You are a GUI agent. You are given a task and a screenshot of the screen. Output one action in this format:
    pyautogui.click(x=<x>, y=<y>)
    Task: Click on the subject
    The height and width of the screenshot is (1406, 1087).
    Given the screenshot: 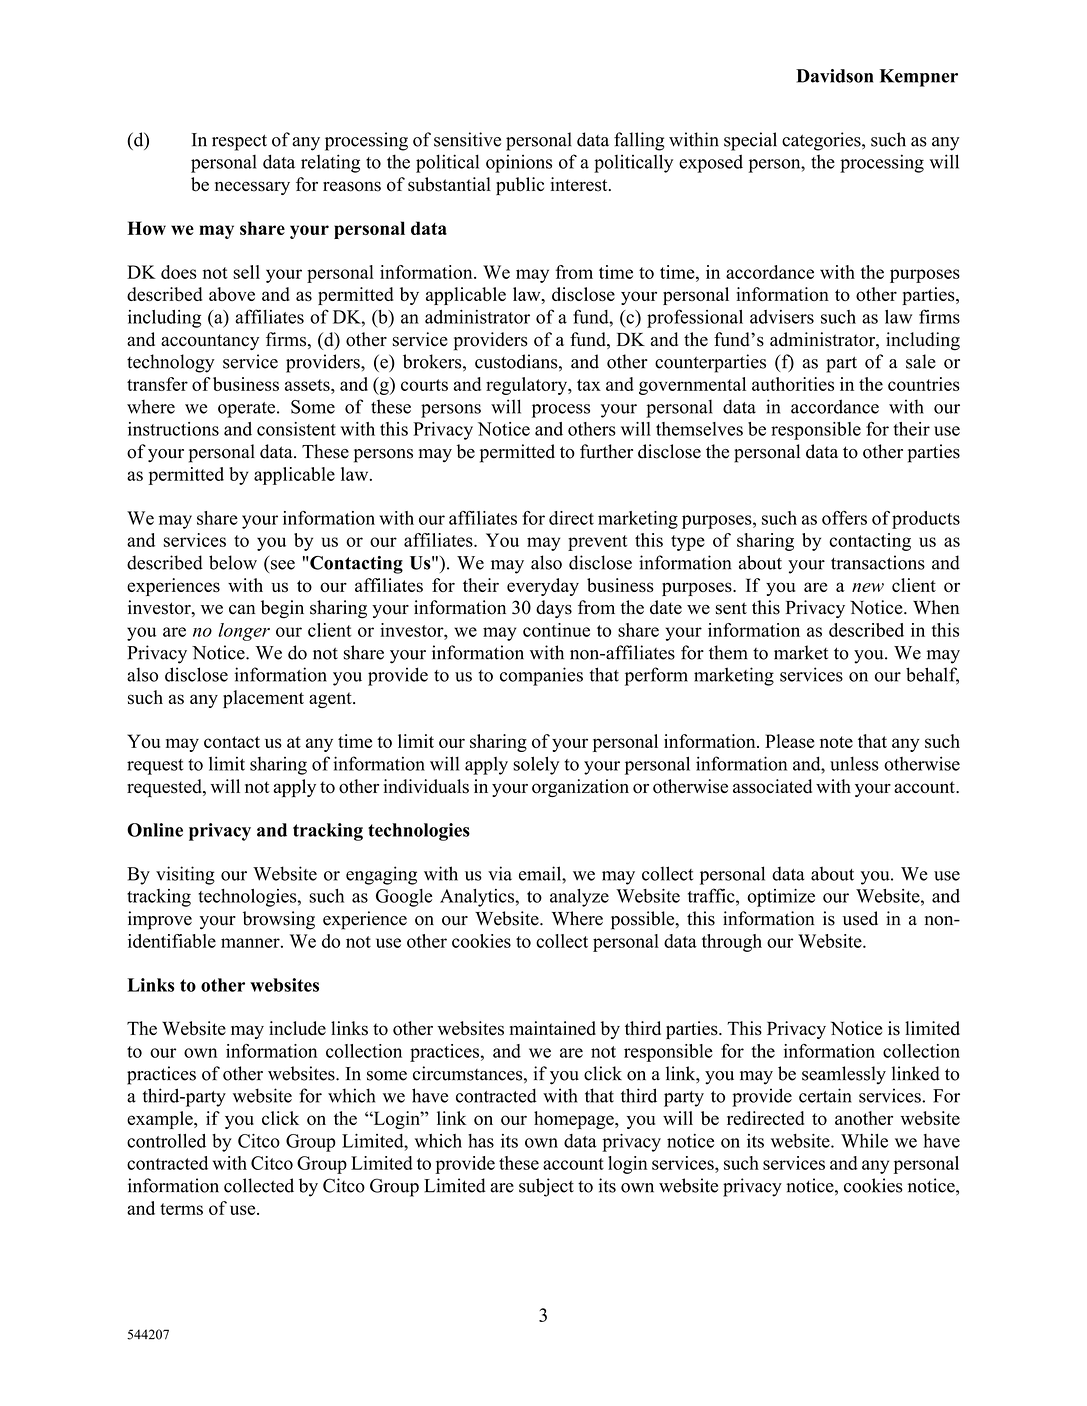 What is the action you would take?
    pyautogui.click(x=546, y=1187)
